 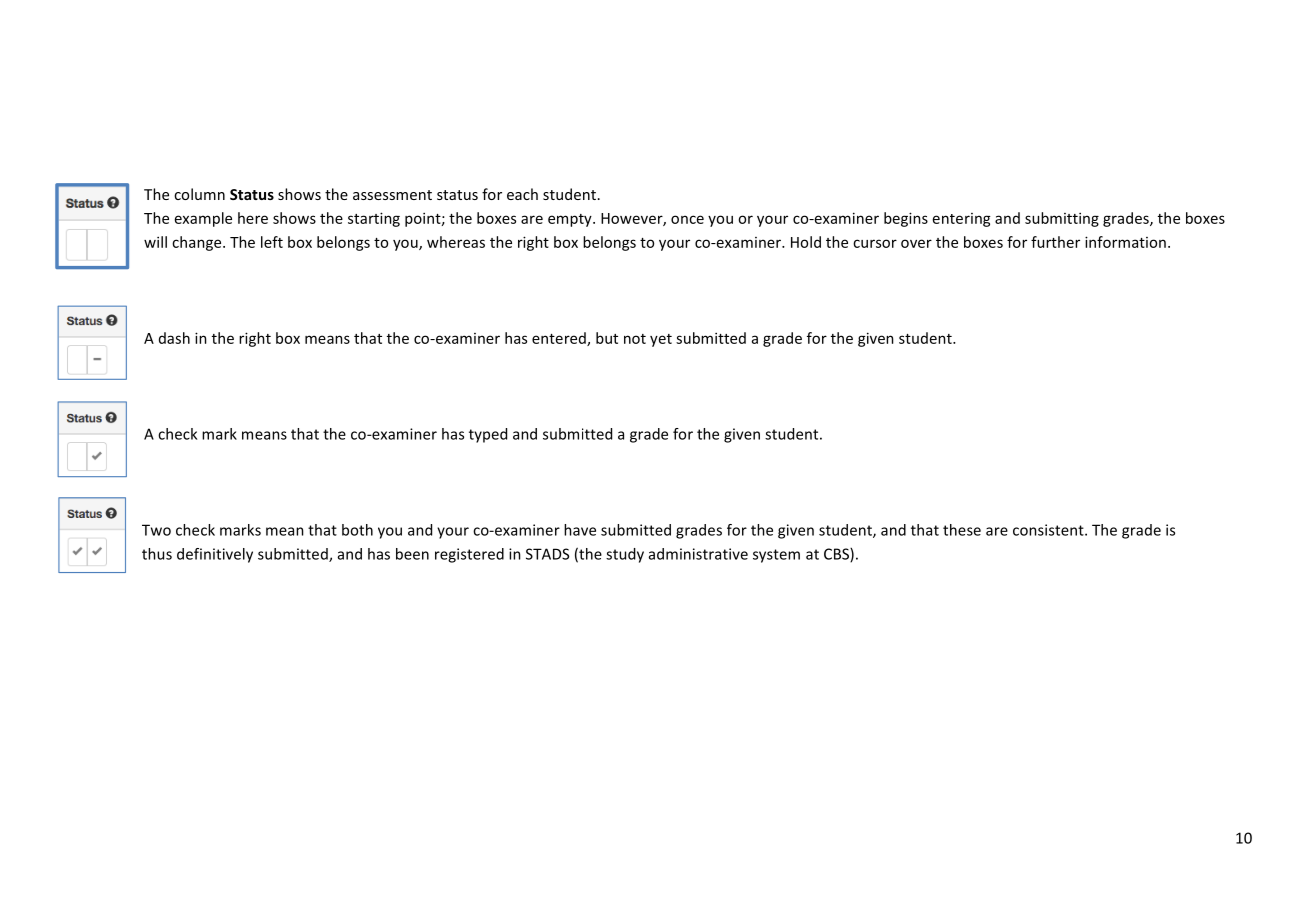 What do you see at coordinates (661, 340) in the screenshot?
I see `yet` at bounding box center [661, 340].
